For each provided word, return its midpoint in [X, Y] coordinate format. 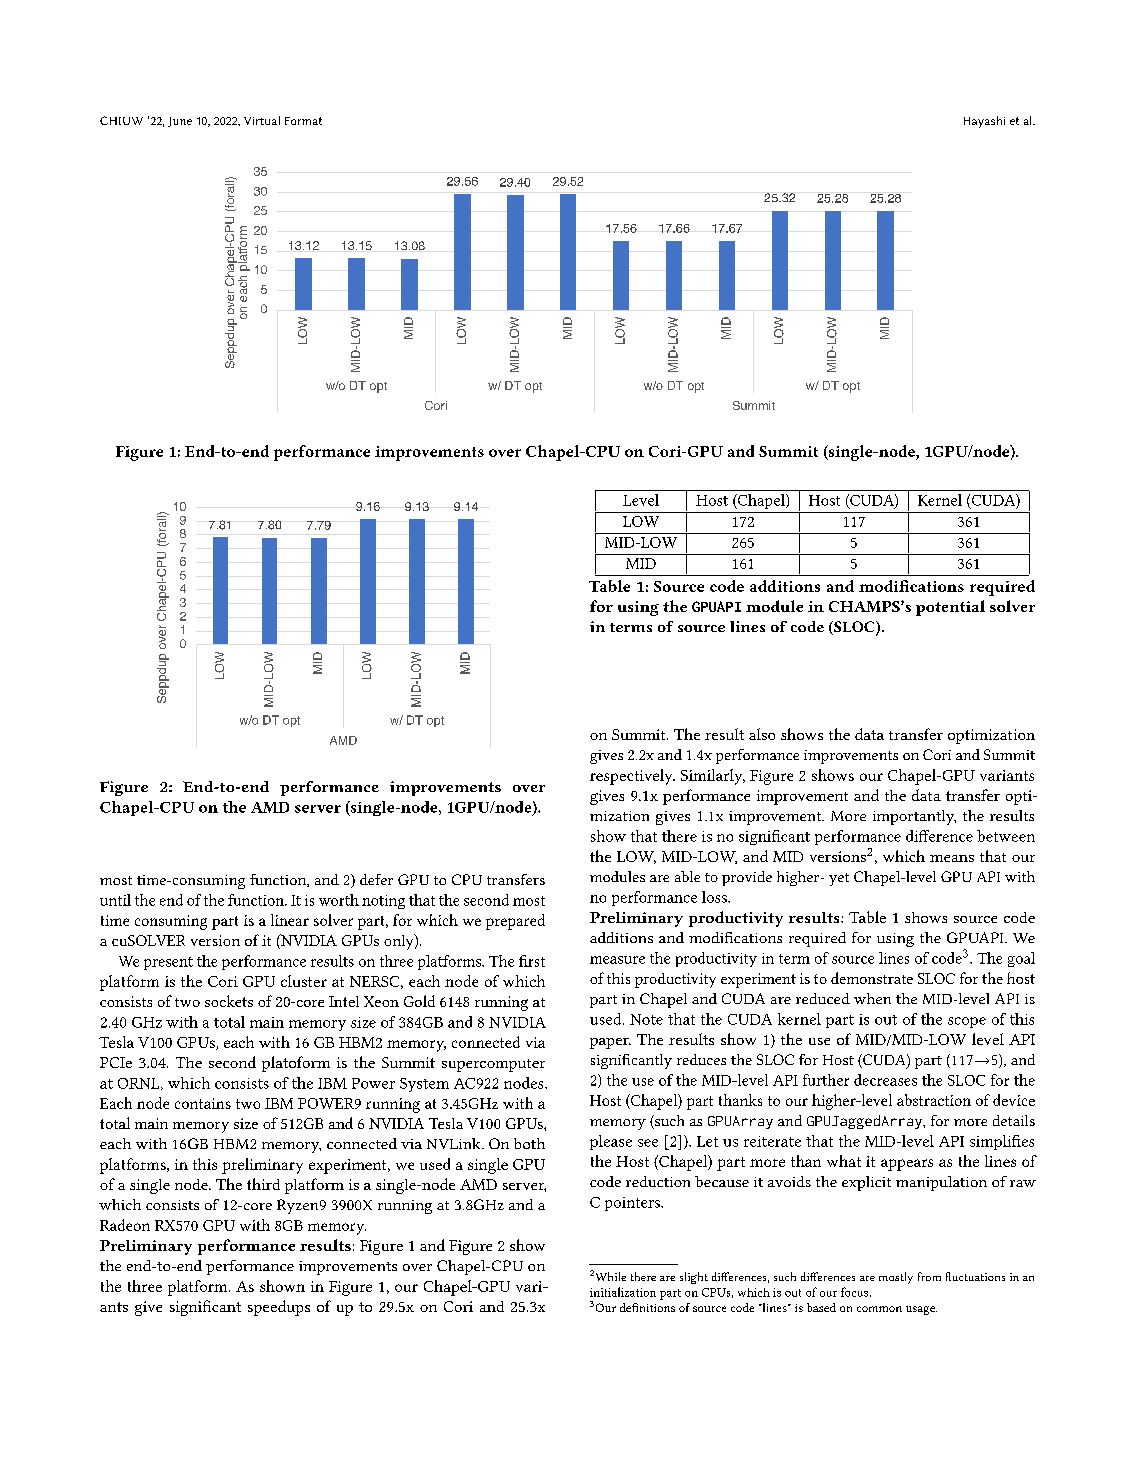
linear [290, 920]
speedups [279, 1308]
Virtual [262, 120]
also [762, 734]
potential [950, 608]
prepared [515, 922]
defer [376, 879]
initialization [623, 1292]
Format [303, 121]
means [952, 858]
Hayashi [984, 122]
